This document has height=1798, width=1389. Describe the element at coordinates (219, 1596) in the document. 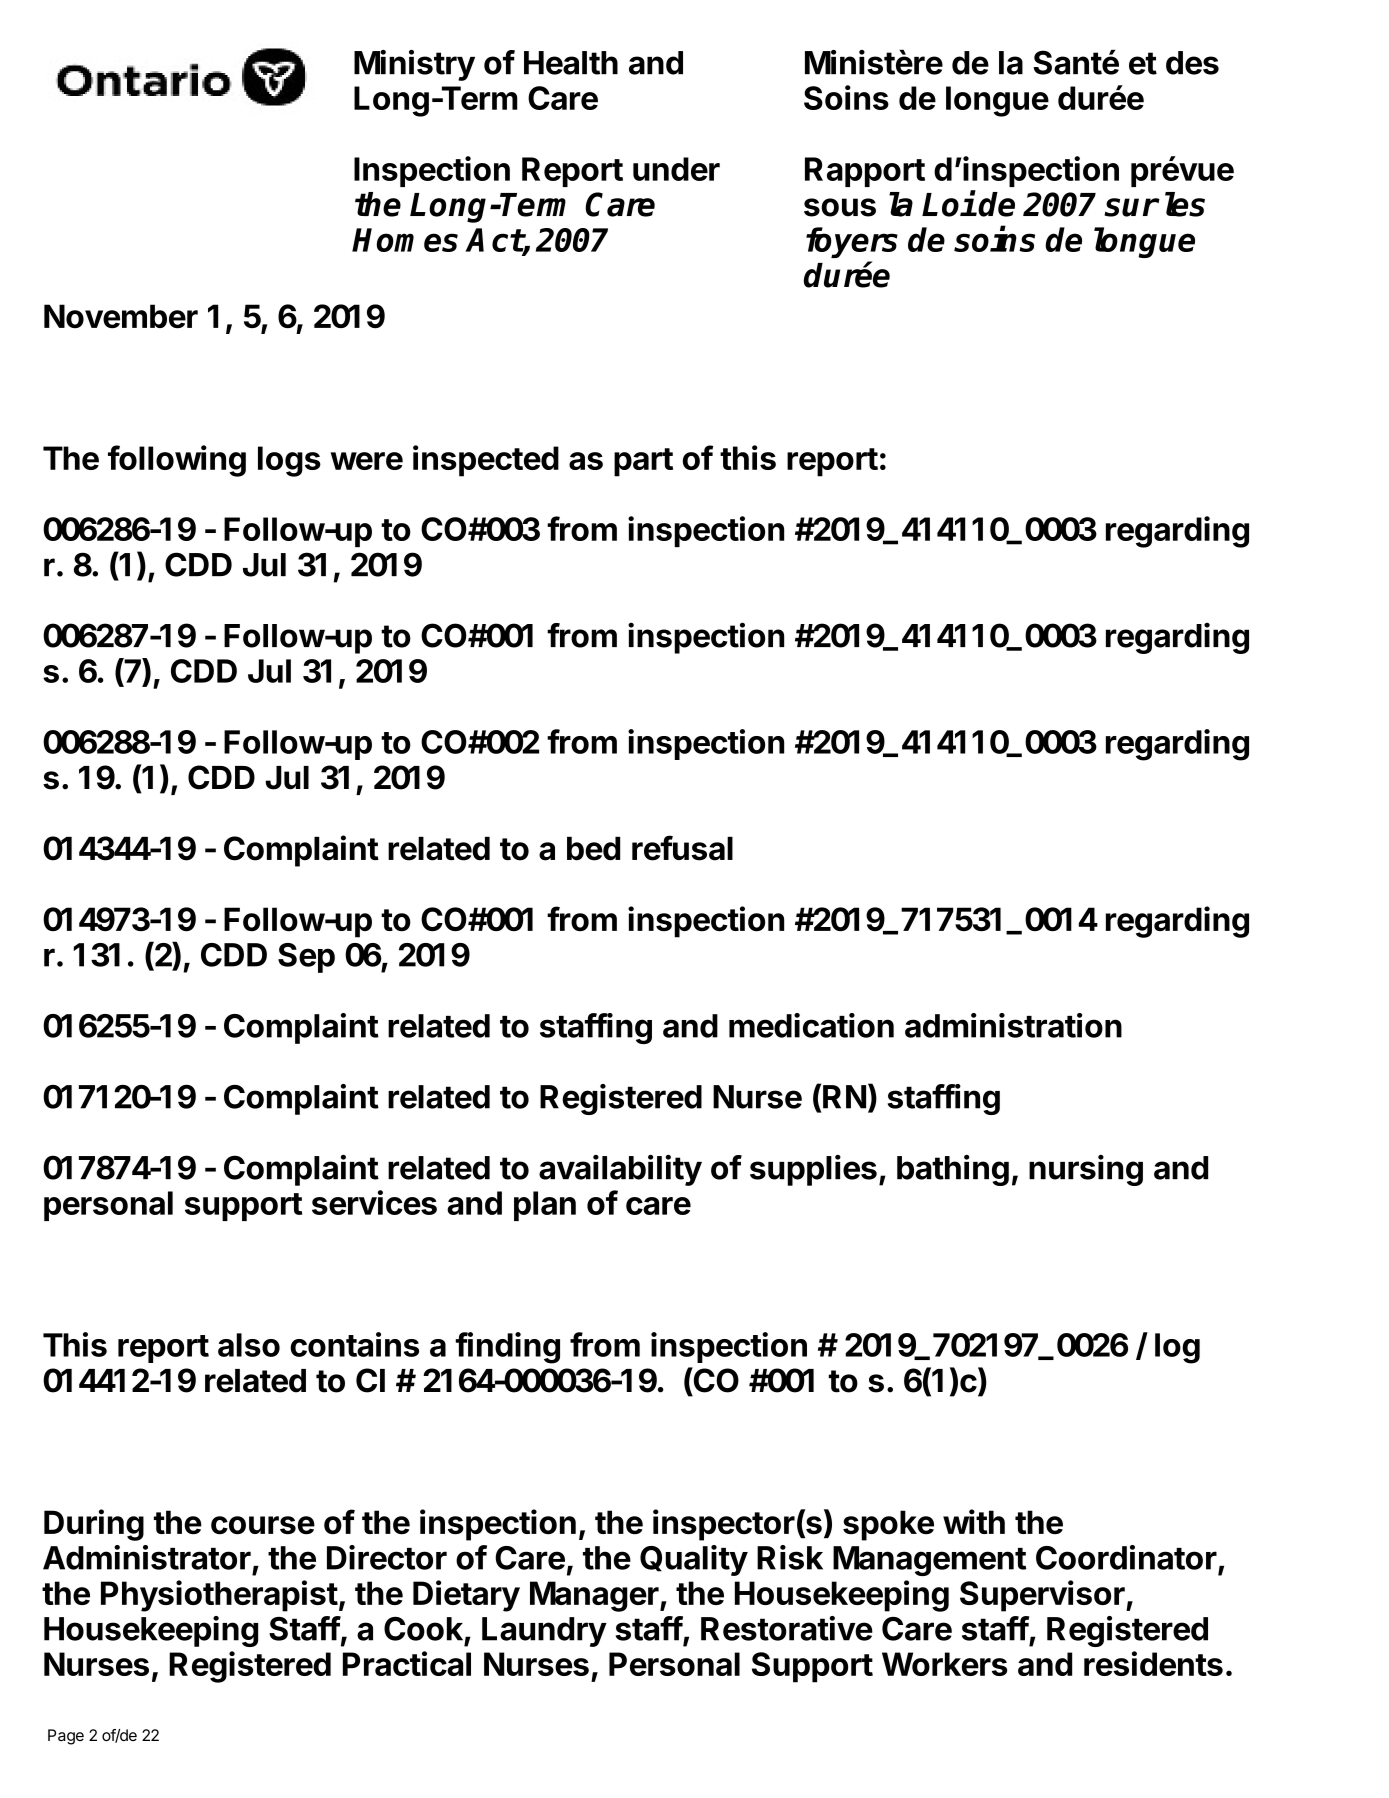

I see `Physiotherapist` at that location.
